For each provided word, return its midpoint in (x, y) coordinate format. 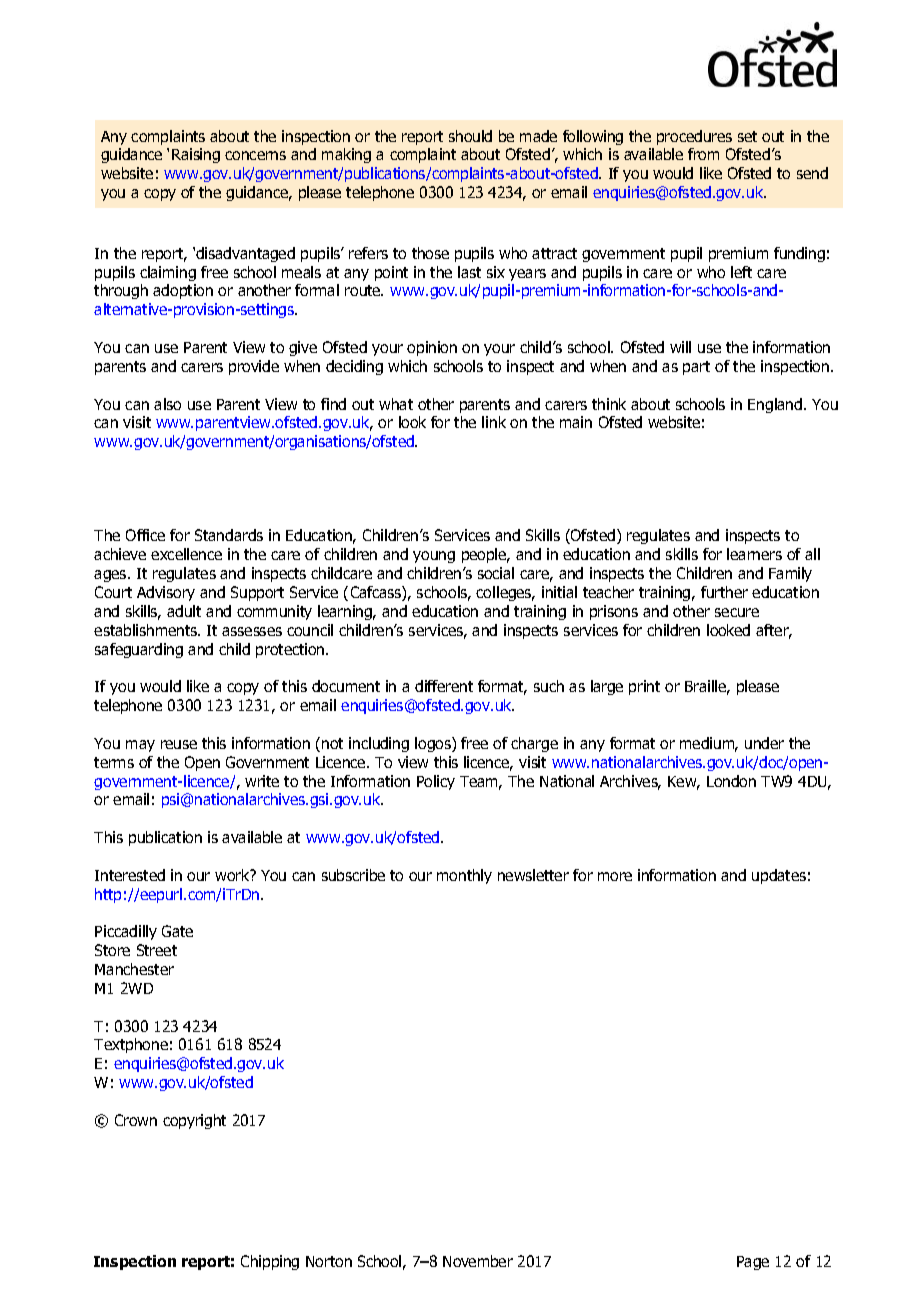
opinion (432, 348)
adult (184, 611)
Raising (196, 155)
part (696, 368)
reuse (179, 744)
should (470, 136)
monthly (464, 876)
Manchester (134, 969)
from (703, 154)
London (731, 781)
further (724, 592)
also (167, 404)
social (496, 573)
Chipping (270, 1262)
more (615, 876)
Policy (436, 782)
